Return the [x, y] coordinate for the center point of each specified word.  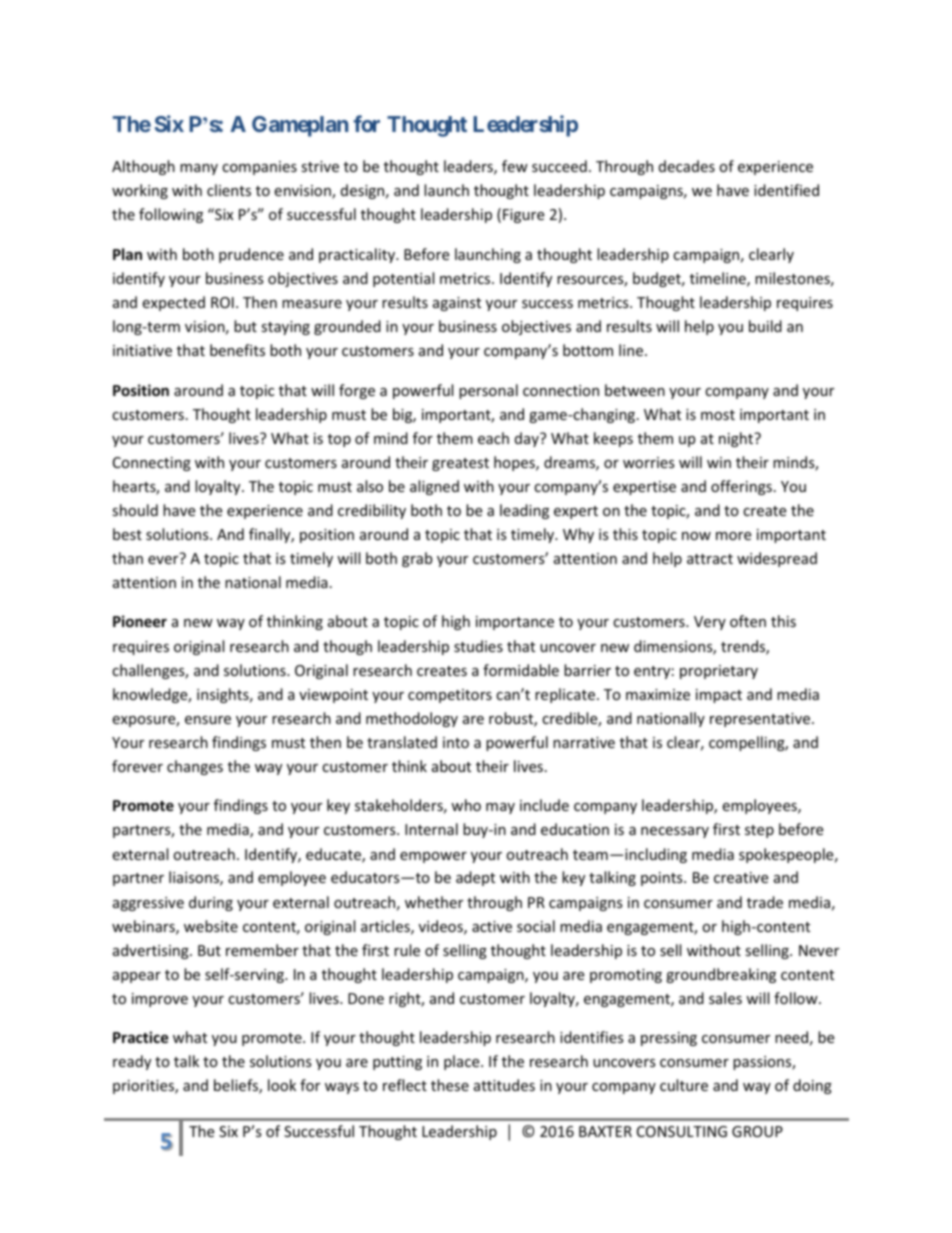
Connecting [152, 464]
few [515, 166]
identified [786, 190]
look [282, 1085]
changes [195, 767]
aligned [434, 487]
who [466, 805]
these [450, 1085]
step [759, 831]
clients [229, 190]
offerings [741, 487]
